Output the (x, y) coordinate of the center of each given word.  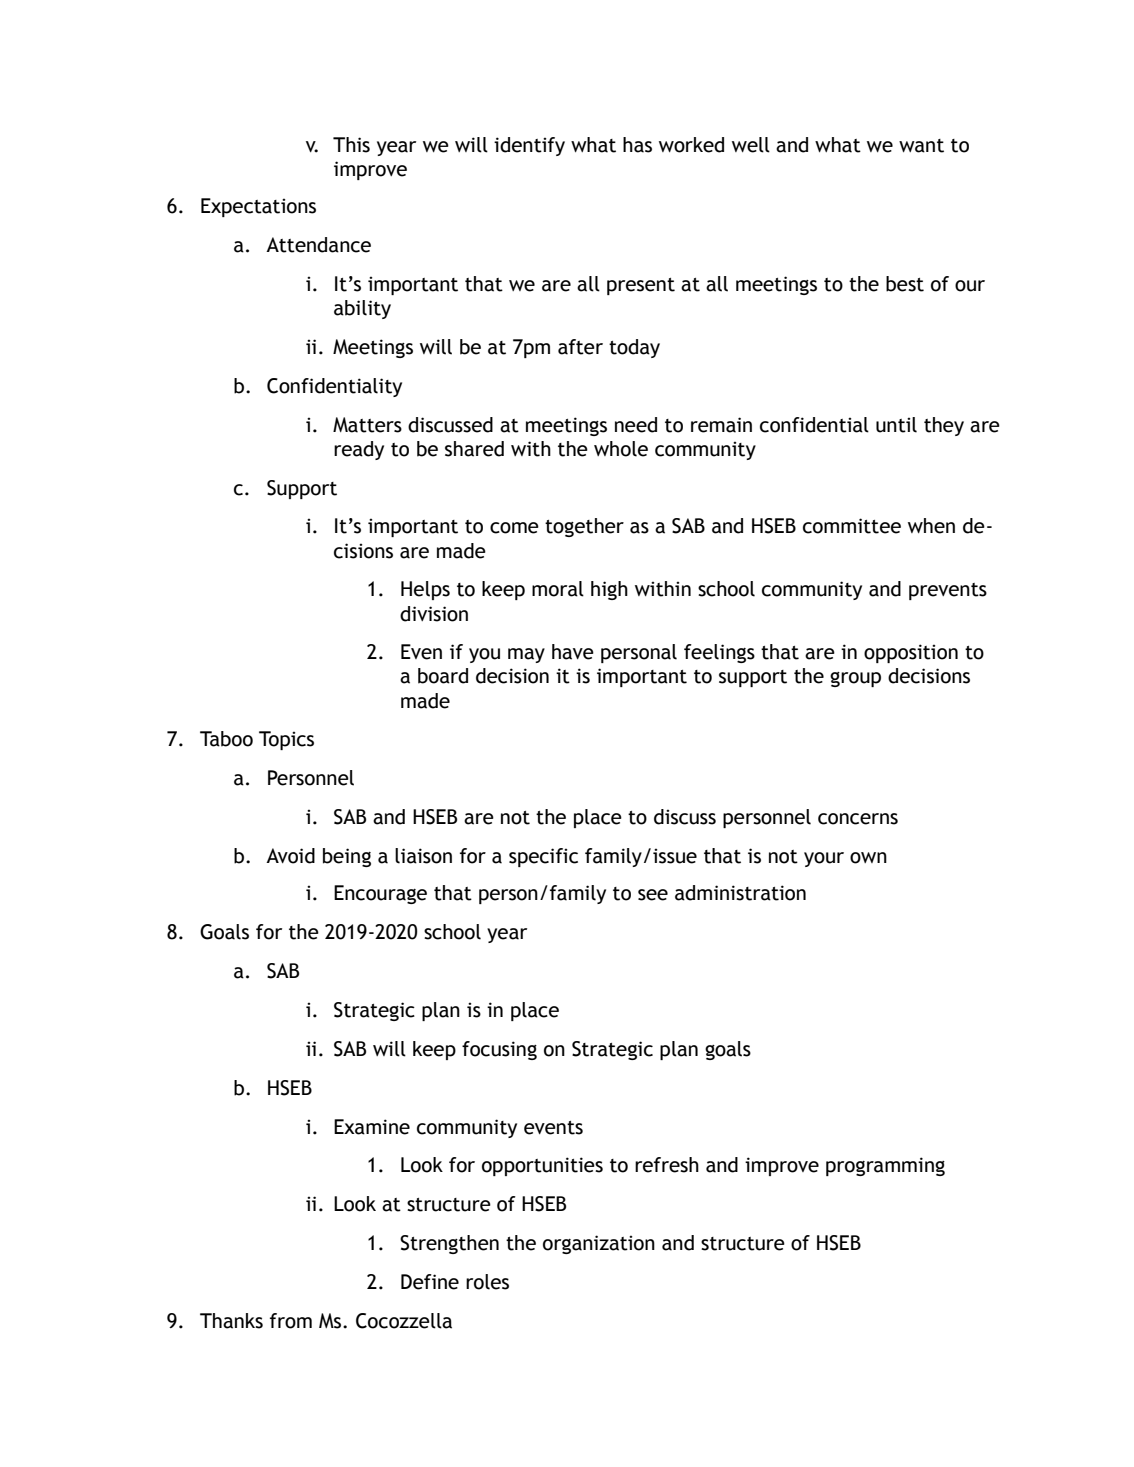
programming (885, 1166)
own (868, 858)
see (653, 895)
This (351, 145)
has (637, 145)
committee (852, 526)
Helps (425, 590)
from (291, 1321)
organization (599, 1244)
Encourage (380, 894)
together (584, 527)
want (921, 146)
